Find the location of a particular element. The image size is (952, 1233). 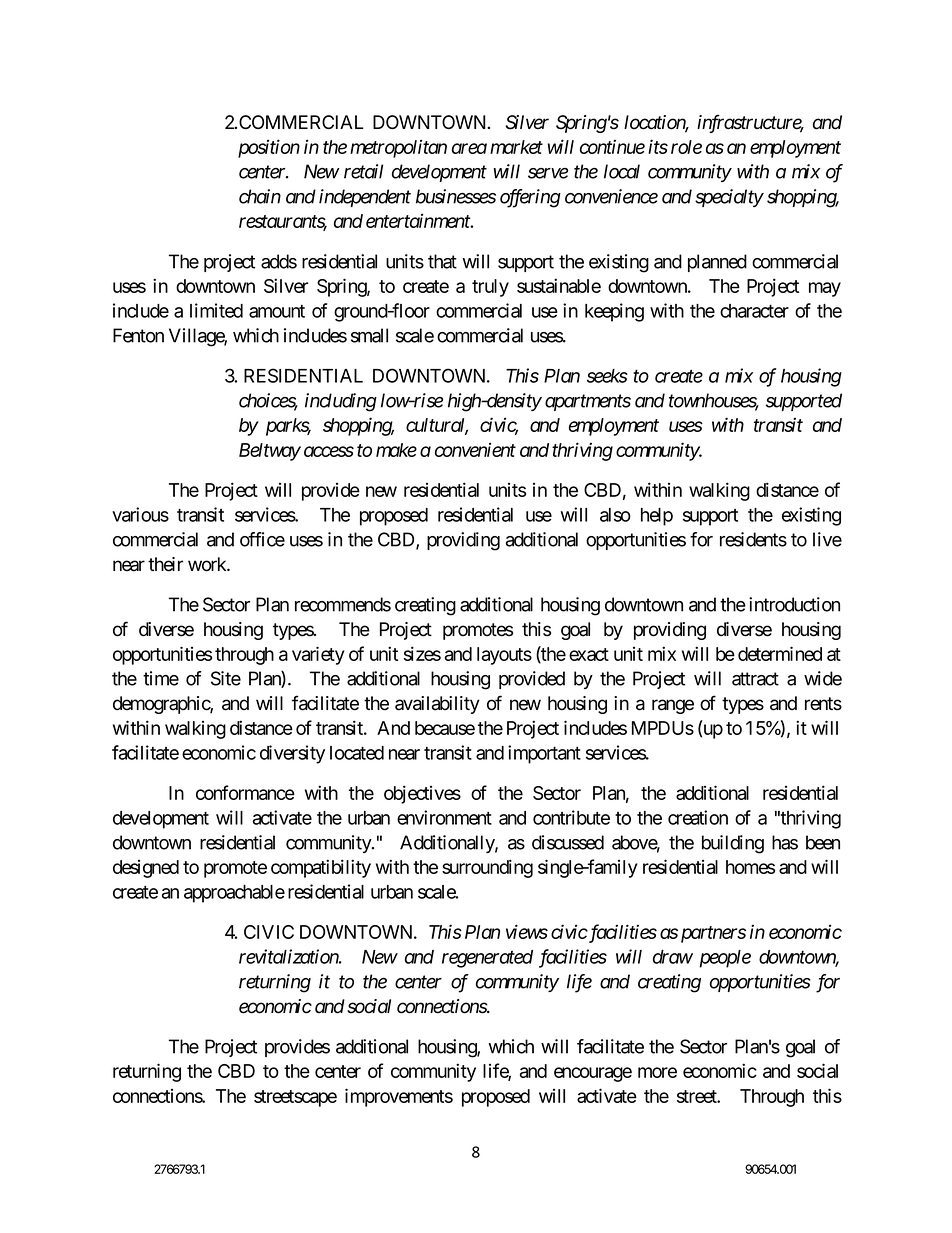

environment is located at coordinates (444, 817).
